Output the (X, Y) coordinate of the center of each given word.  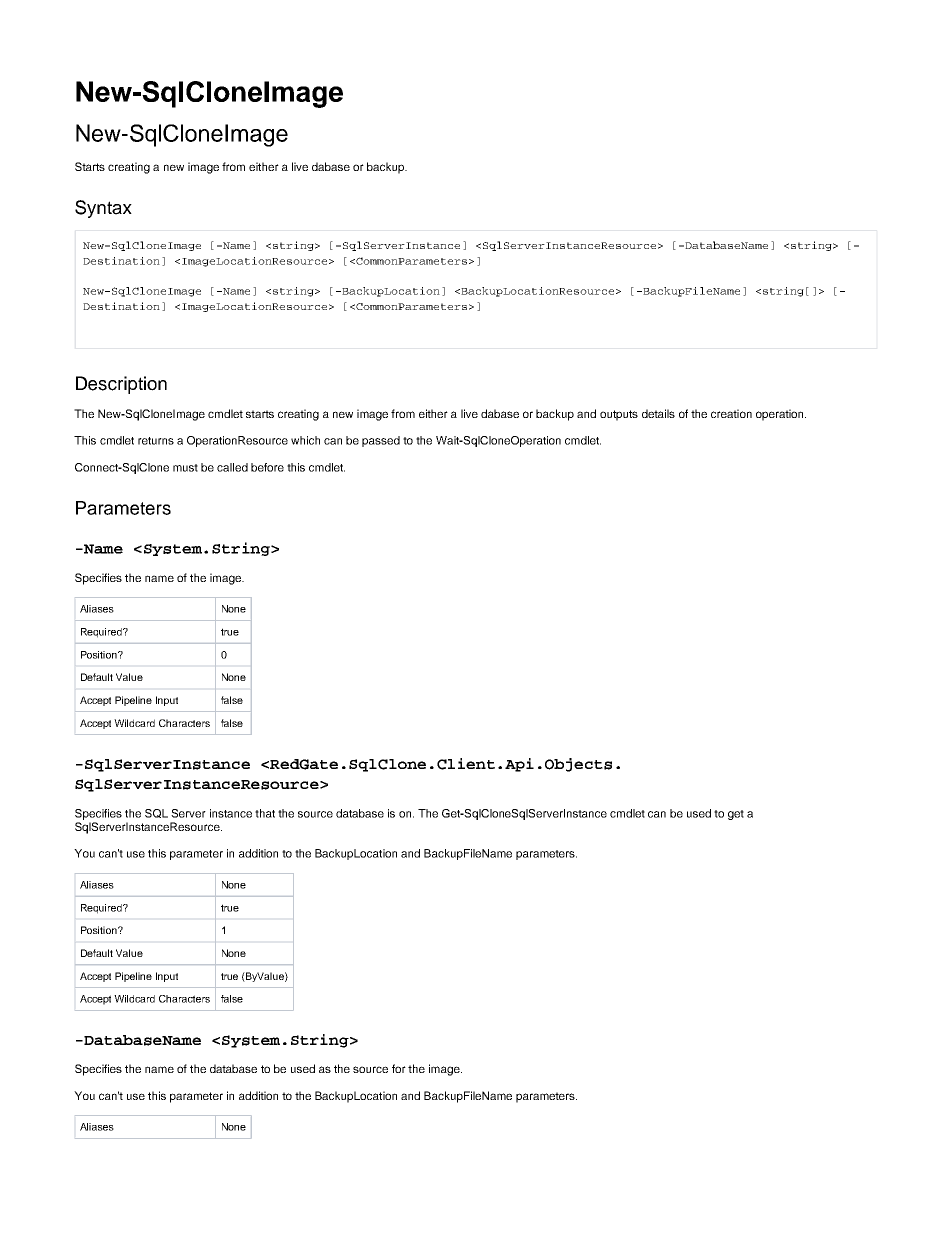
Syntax (103, 209)
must (185, 468)
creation (731, 413)
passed (381, 441)
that (265, 813)
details (658, 413)
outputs (619, 415)
